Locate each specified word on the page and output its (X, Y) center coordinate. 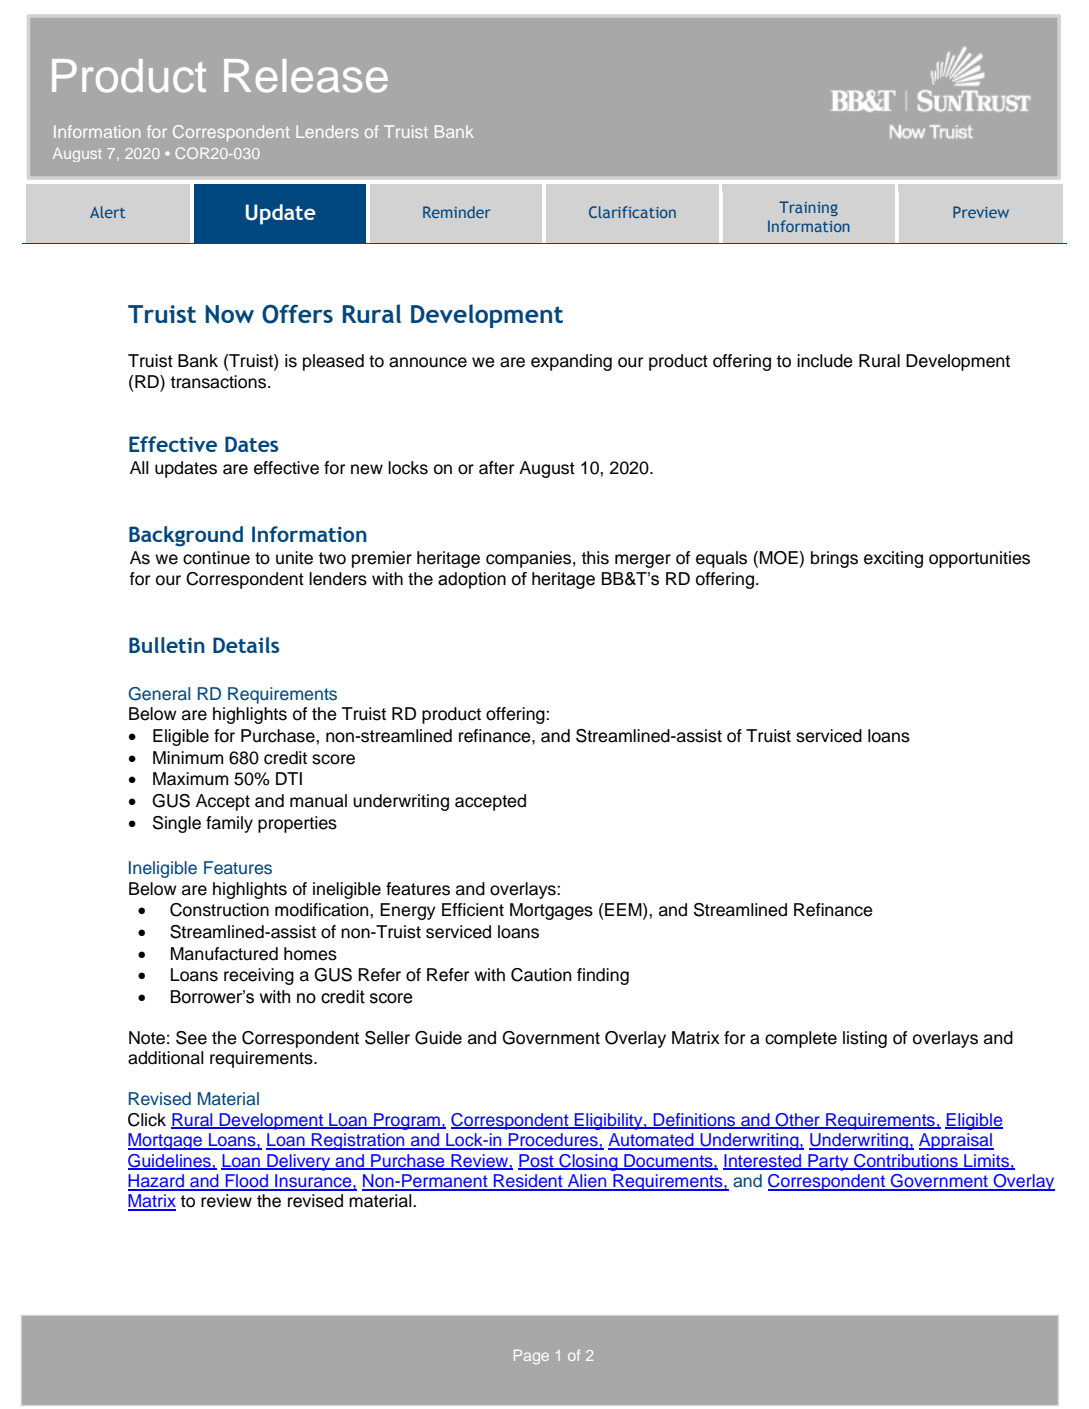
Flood (247, 1182)
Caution (541, 975)
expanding (571, 362)
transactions (218, 382)
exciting (893, 559)
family (229, 824)
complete (801, 1039)
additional (166, 1058)
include (825, 361)
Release (306, 76)
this (595, 558)
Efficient (473, 910)
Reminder (456, 212)
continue (216, 558)
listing (865, 1039)
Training (808, 208)
